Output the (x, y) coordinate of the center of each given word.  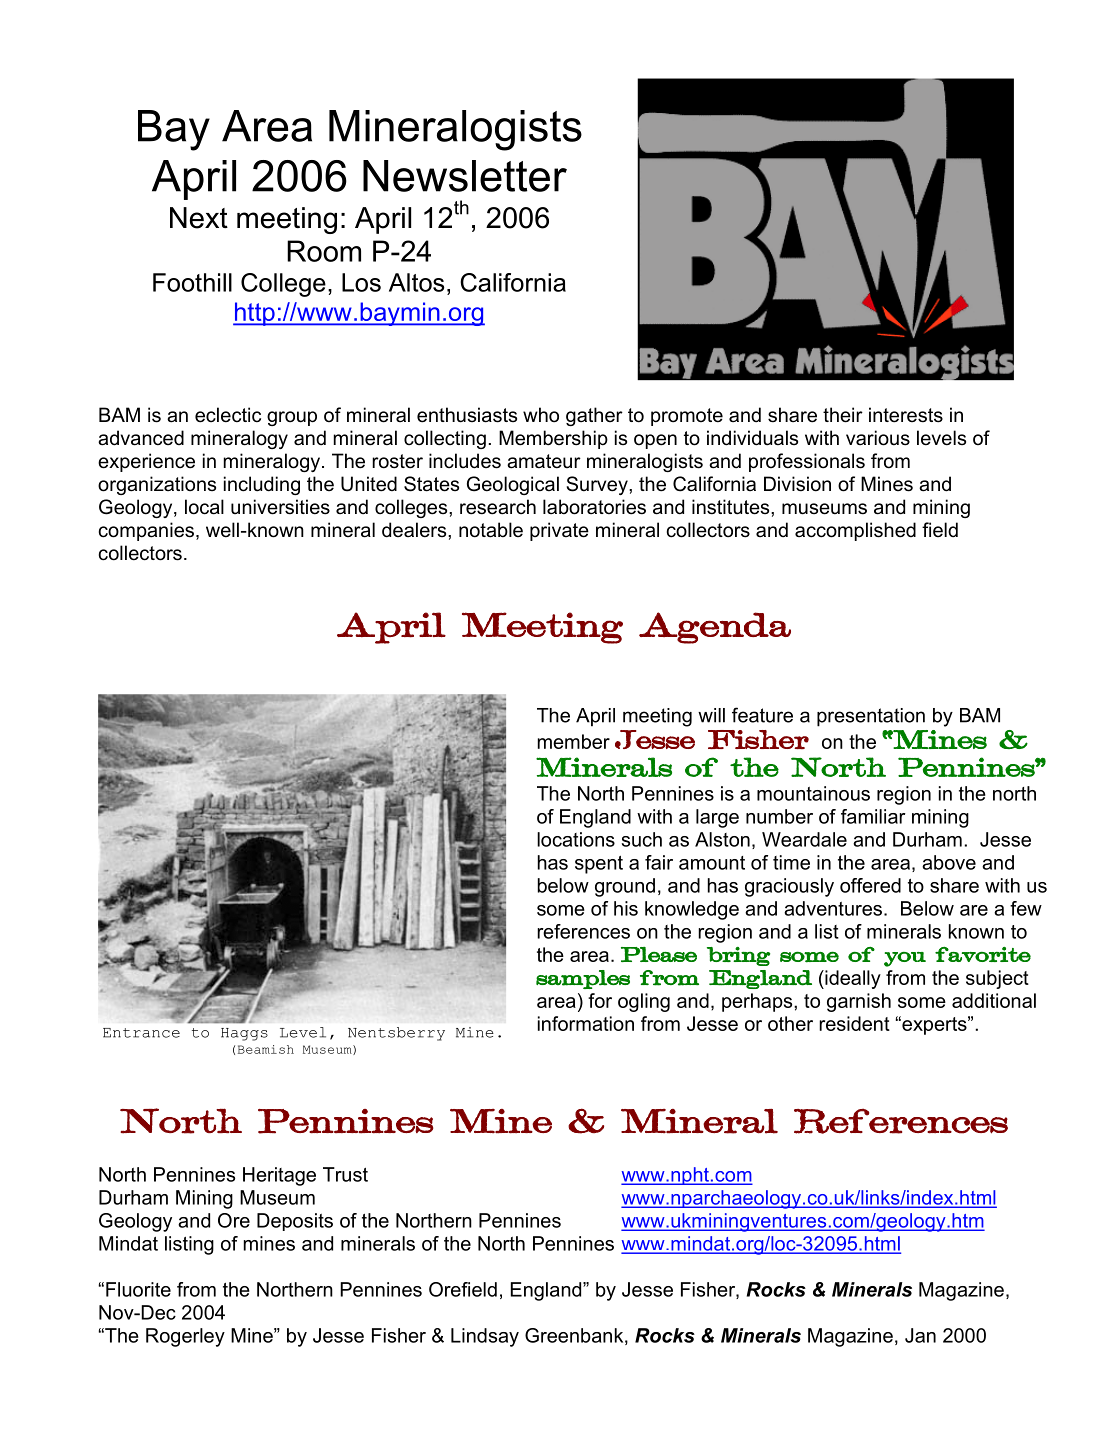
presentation (871, 717)
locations (576, 839)
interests (906, 415)
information (586, 1023)
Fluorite (138, 1289)
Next (199, 218)
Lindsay (485, 1337)
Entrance (141, 1033)
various (878, 438)
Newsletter (465, 176)
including (262, 485)
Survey (598, 485)
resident (854, 1023)
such (642, 839)
